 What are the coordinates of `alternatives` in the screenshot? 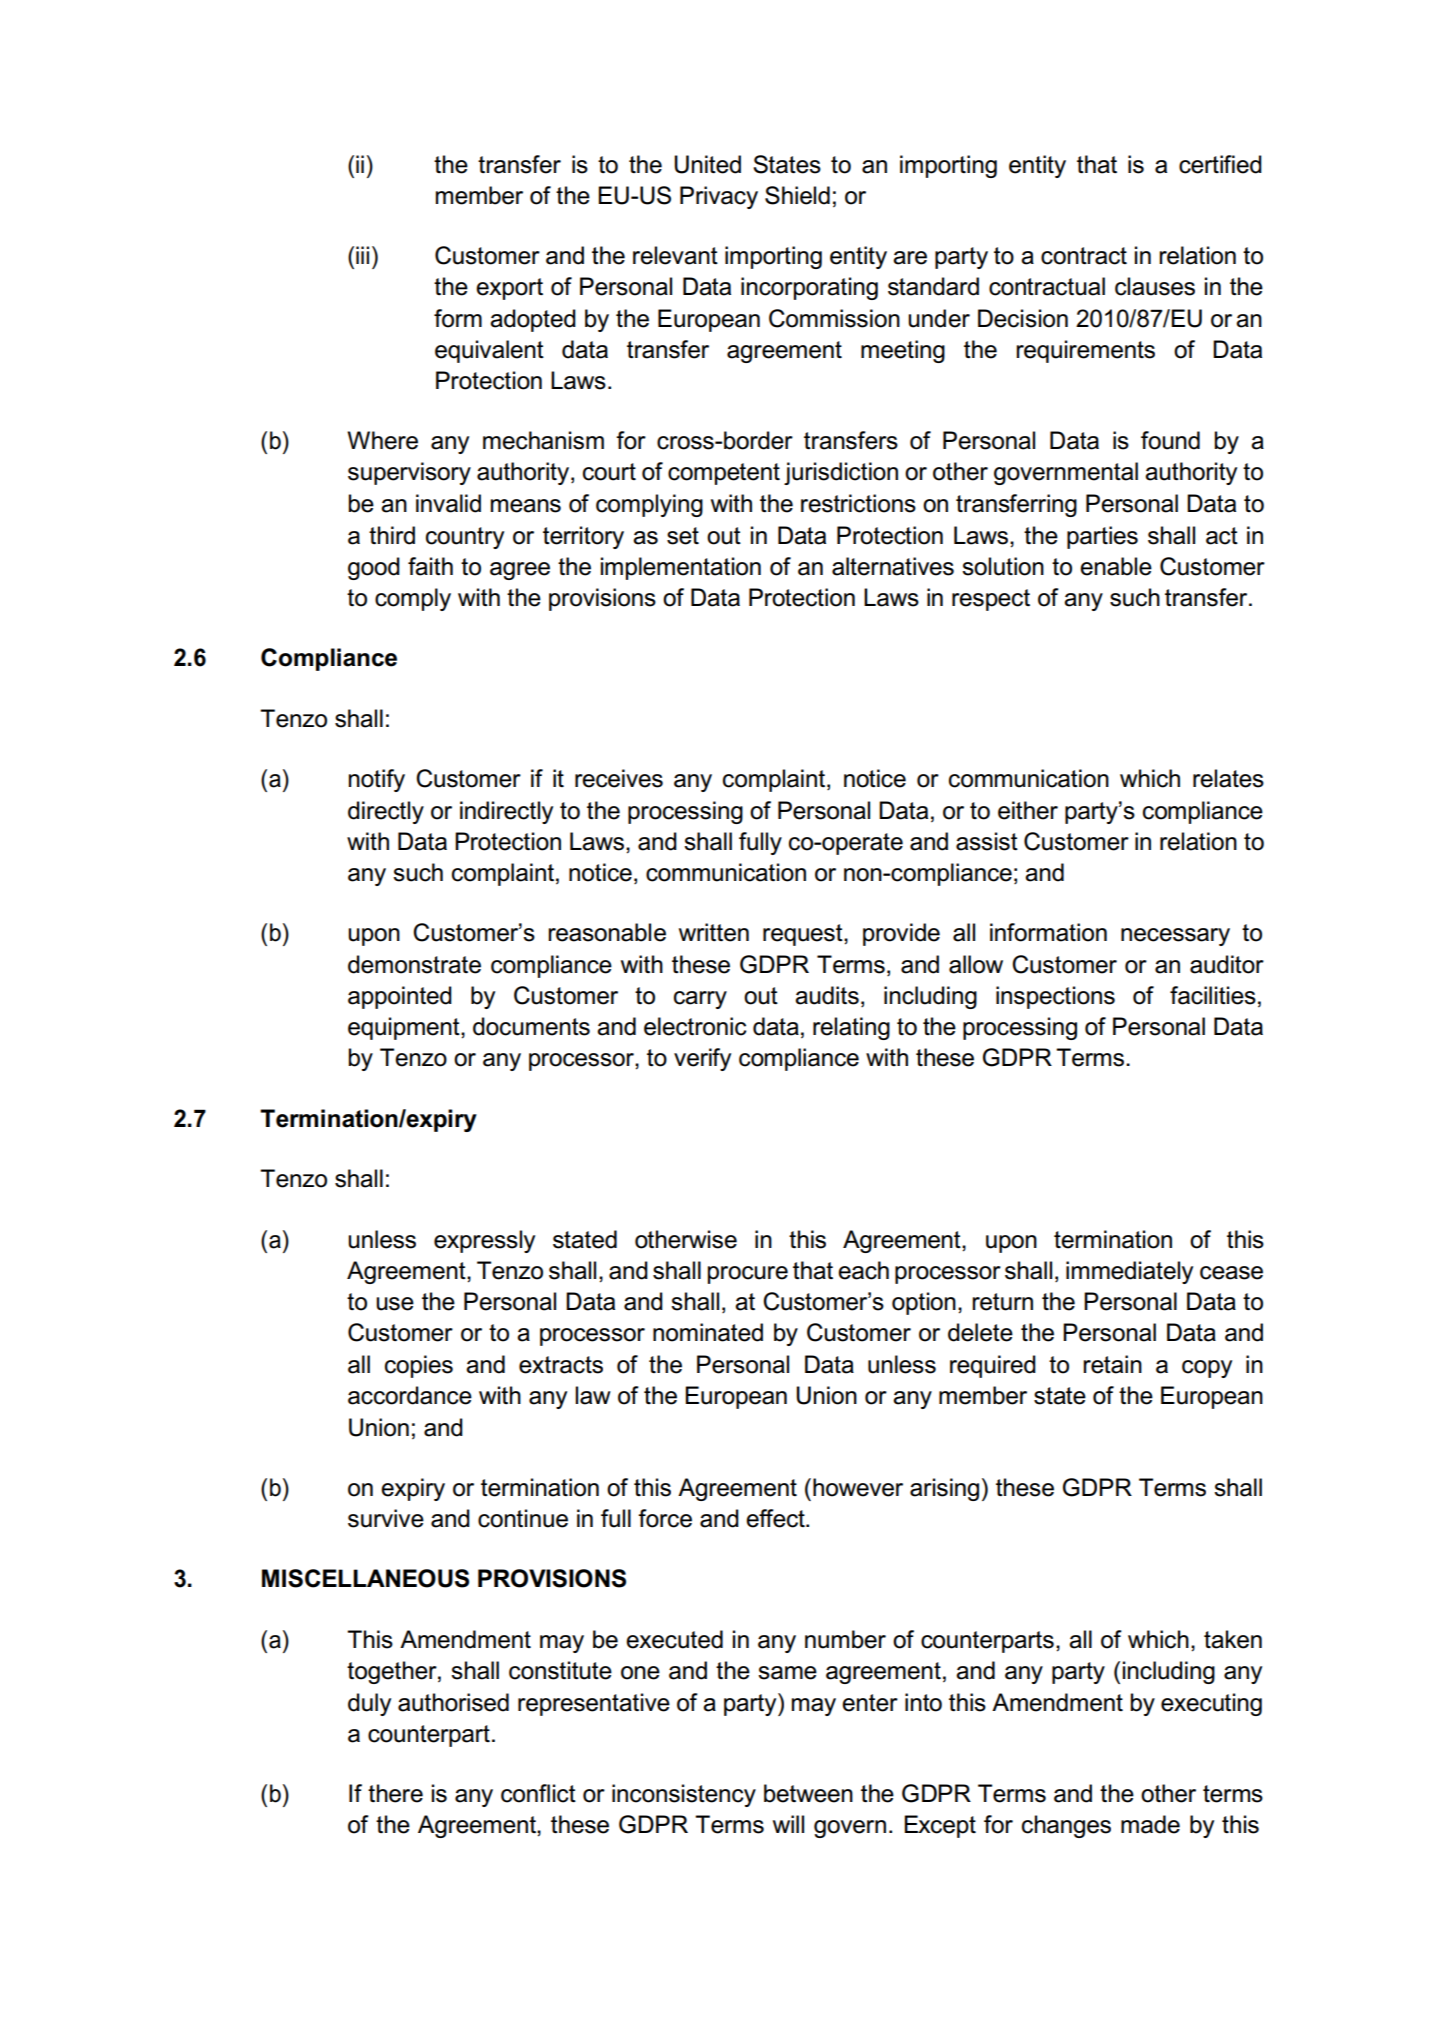 It's located at (893, 566).
